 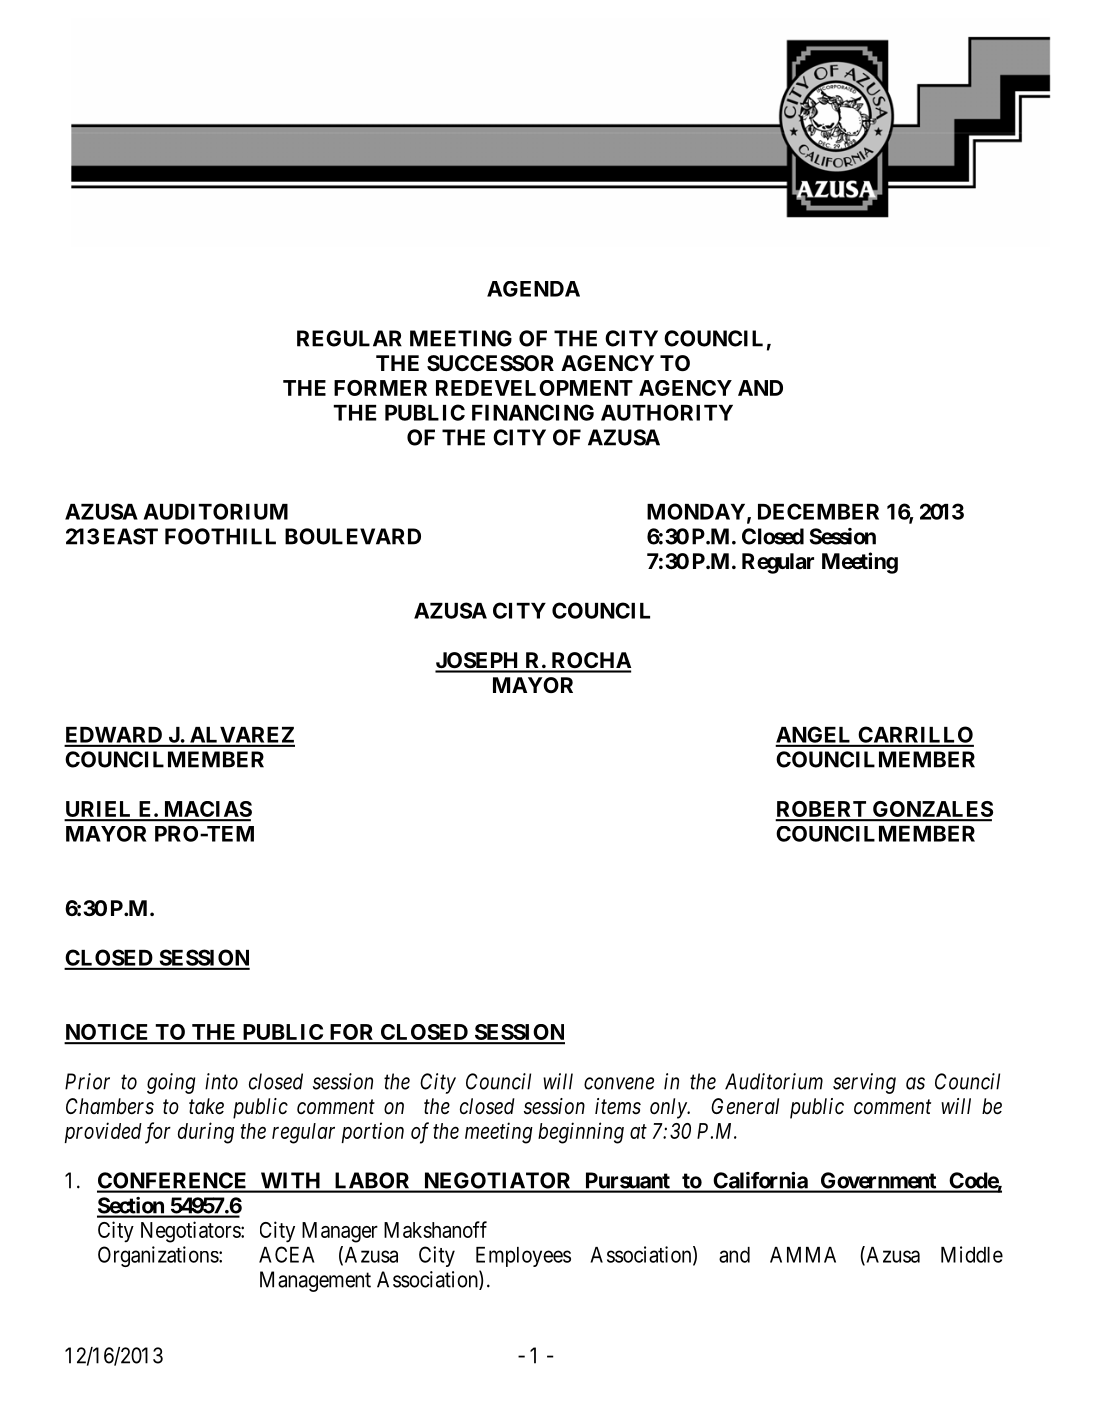 I want to click on FORMER, so click(x=380, y=388).
